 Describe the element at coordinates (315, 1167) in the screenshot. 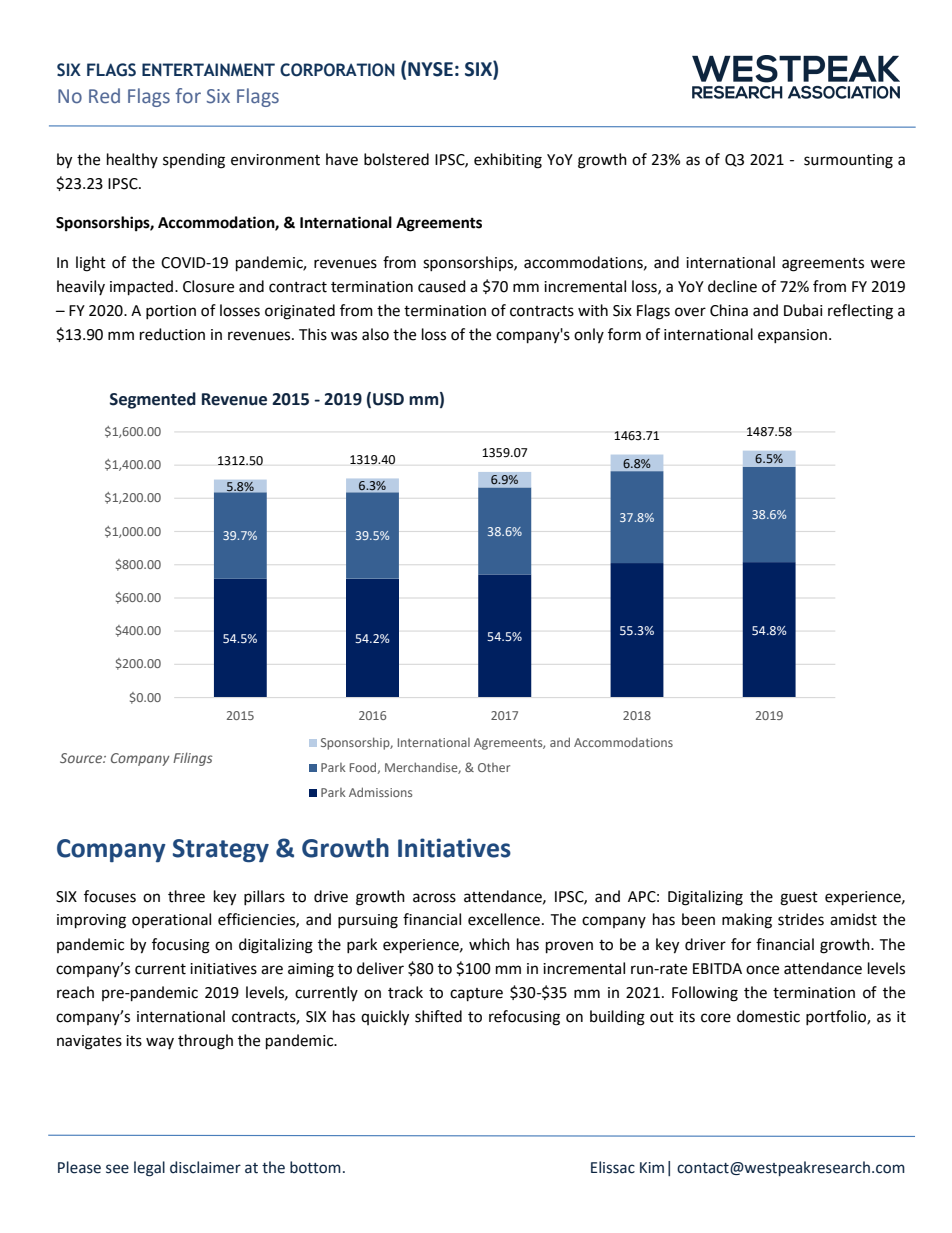

I see `bottom` at that location.
